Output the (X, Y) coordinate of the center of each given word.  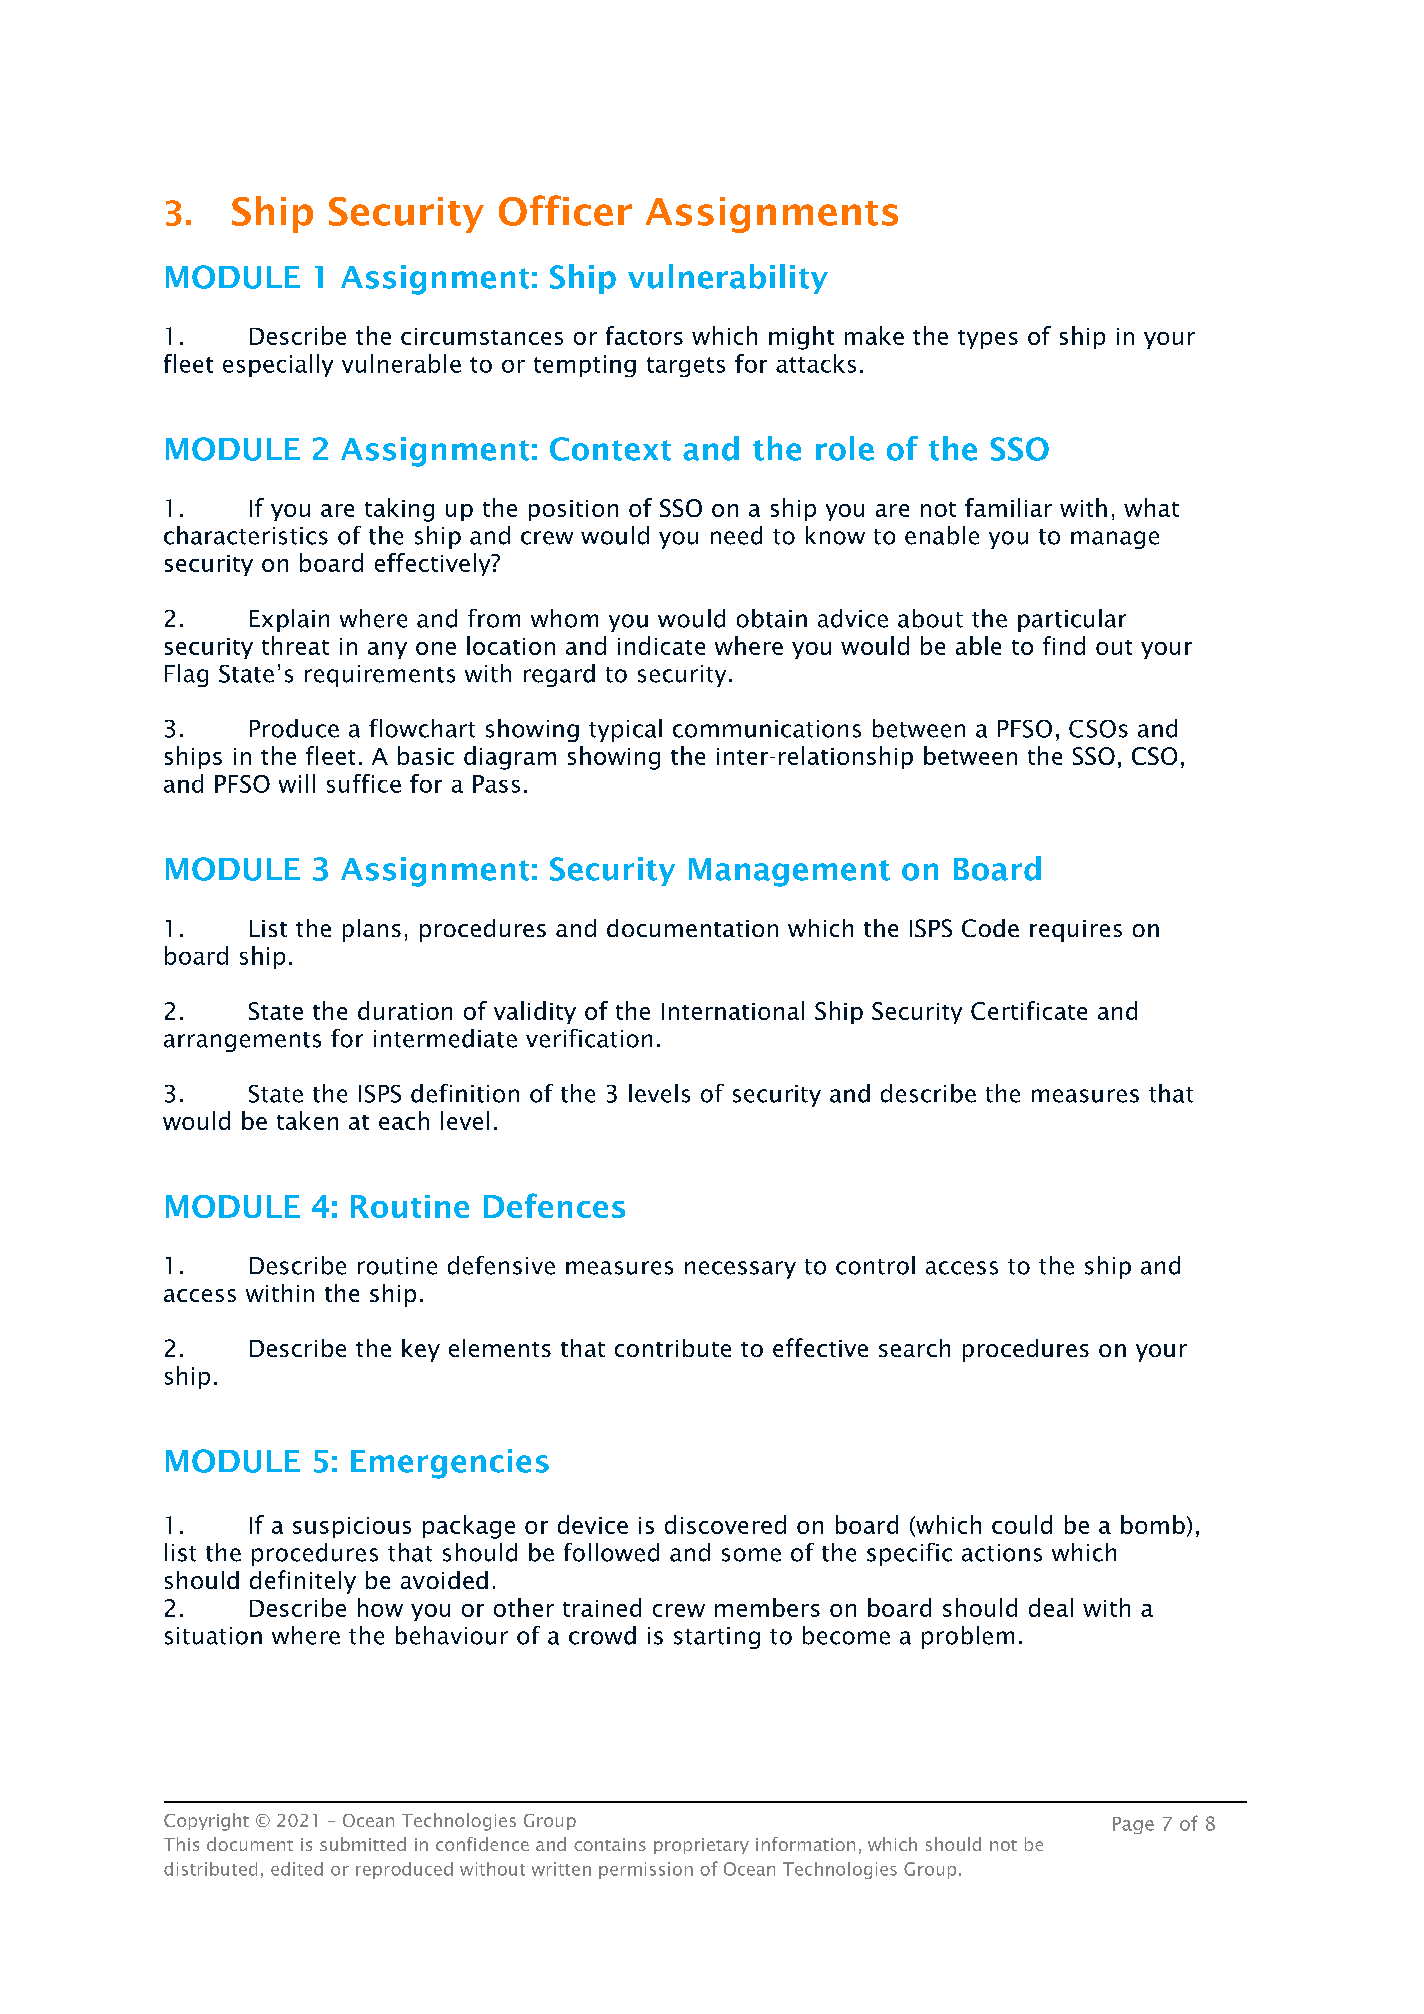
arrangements (242, 1042)
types (988, 339)
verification (589, 1038)
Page (1133, 1825)
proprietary (701, 1846)
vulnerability (728, 279)
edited (297, 1869)
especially (278, 365)
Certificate (1029, 1010)
